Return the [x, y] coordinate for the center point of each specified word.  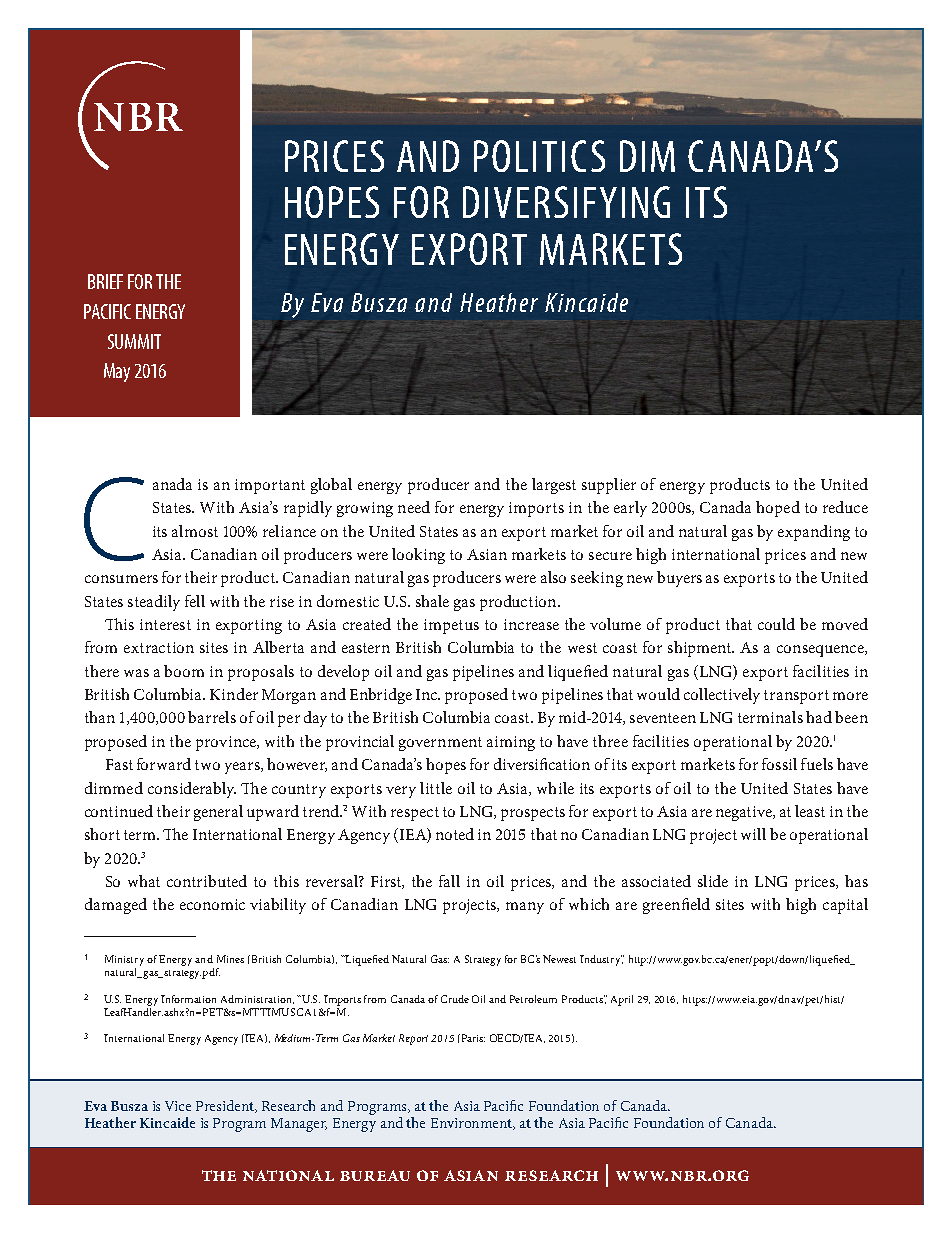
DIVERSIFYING [566, 202]
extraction [159, 647]
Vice [178, 1106]
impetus [451, 626]
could [776, 624]
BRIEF [105, 281]
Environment [473, 1124]
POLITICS [539, 156]
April [622, 1000]
